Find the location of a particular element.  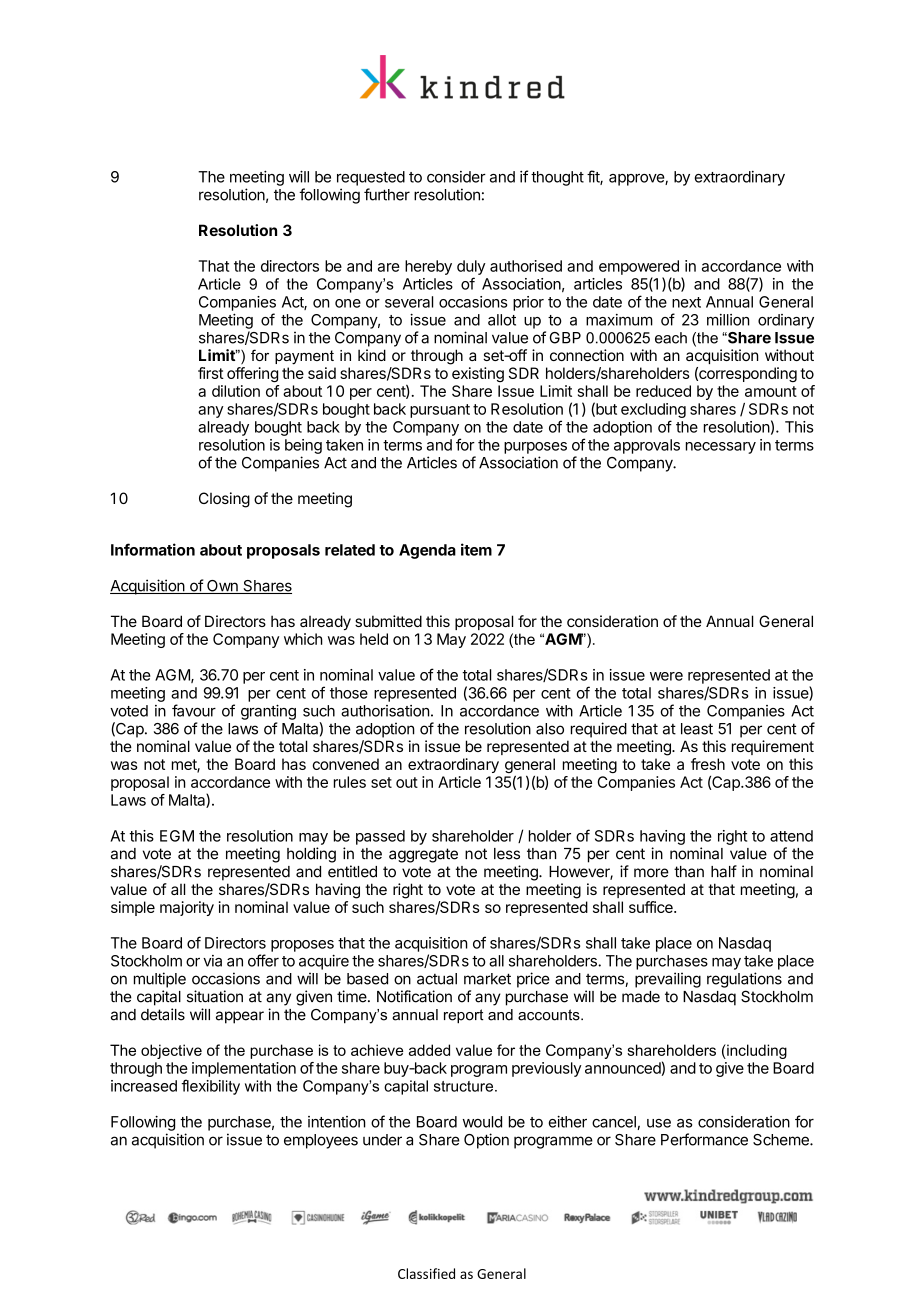

regulations is located at coordinates (744, 980).
